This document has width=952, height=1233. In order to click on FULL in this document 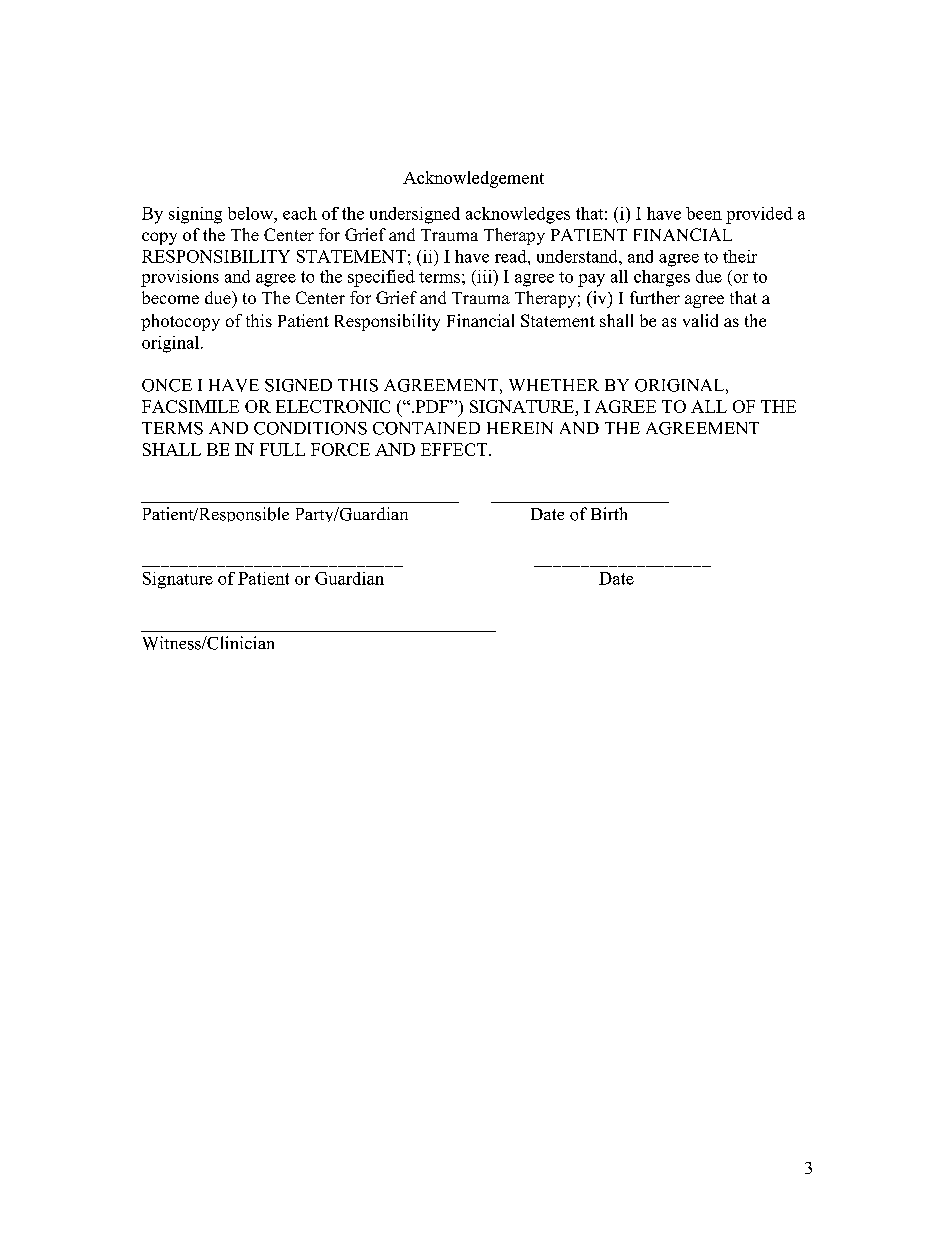, I will do `click(282, 449)`.
